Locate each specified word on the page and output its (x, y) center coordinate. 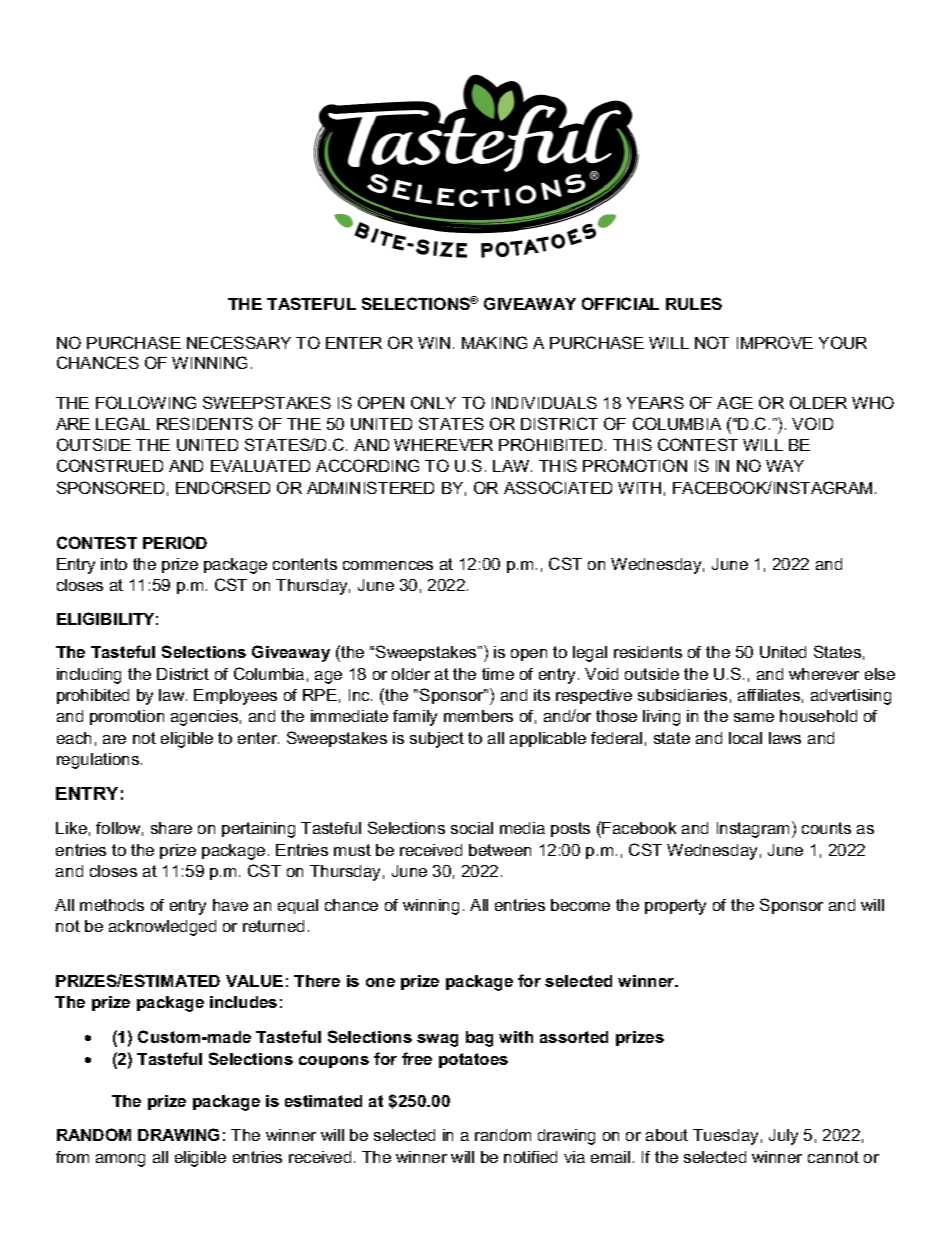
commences (388, 565)
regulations (99, 761)
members (478, 716)
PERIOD (175, 542)
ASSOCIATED (558, 487)
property (675, 907)
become (580, 905)
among (120, 1160)
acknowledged (162, 928)
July (783, 1137)
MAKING (494, 342)
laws (785, 738)
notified (530, 1157)
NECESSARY (239, 342)
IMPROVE (775, 342)
